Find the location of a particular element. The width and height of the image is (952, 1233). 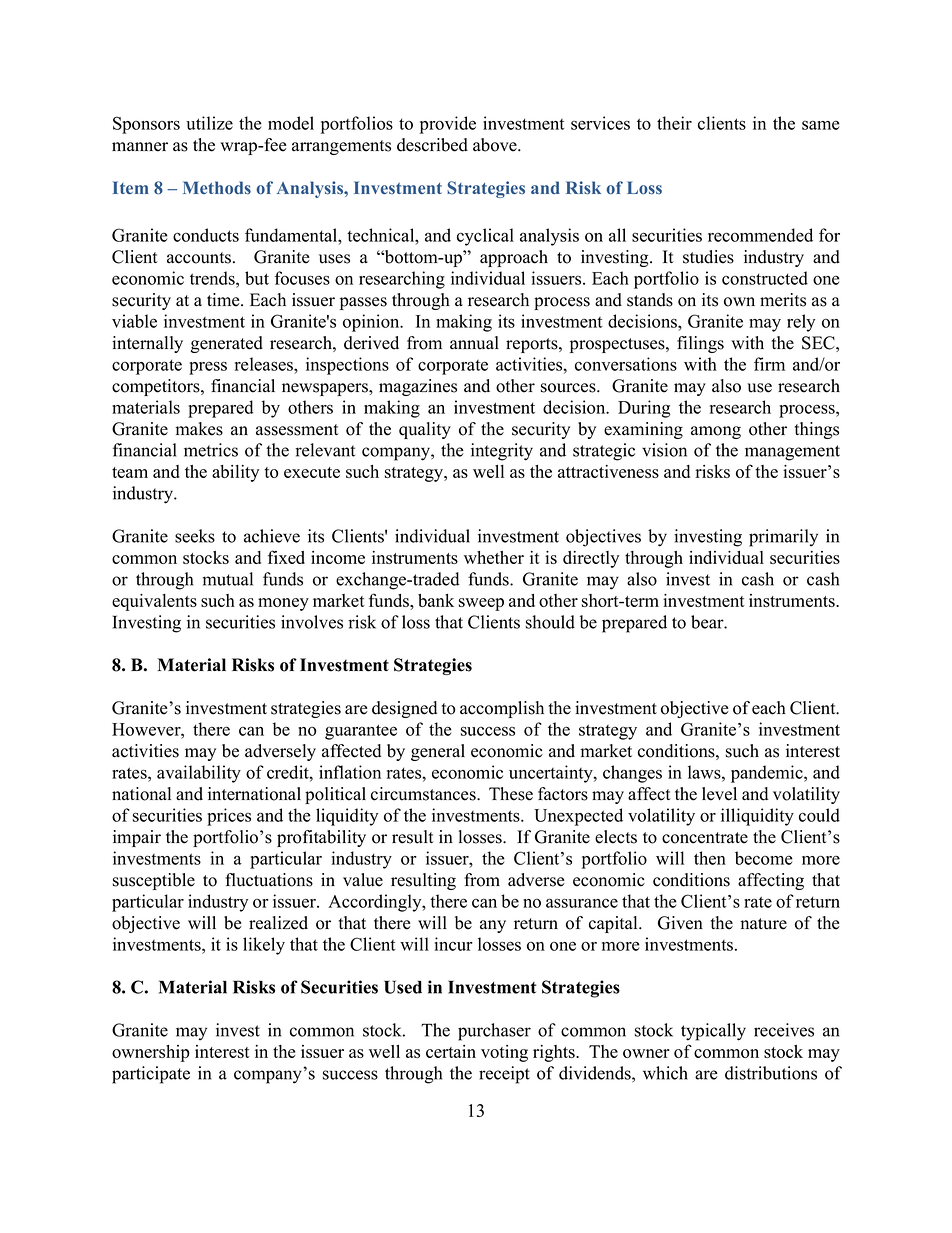

become is located at coordinates (764, 858).
